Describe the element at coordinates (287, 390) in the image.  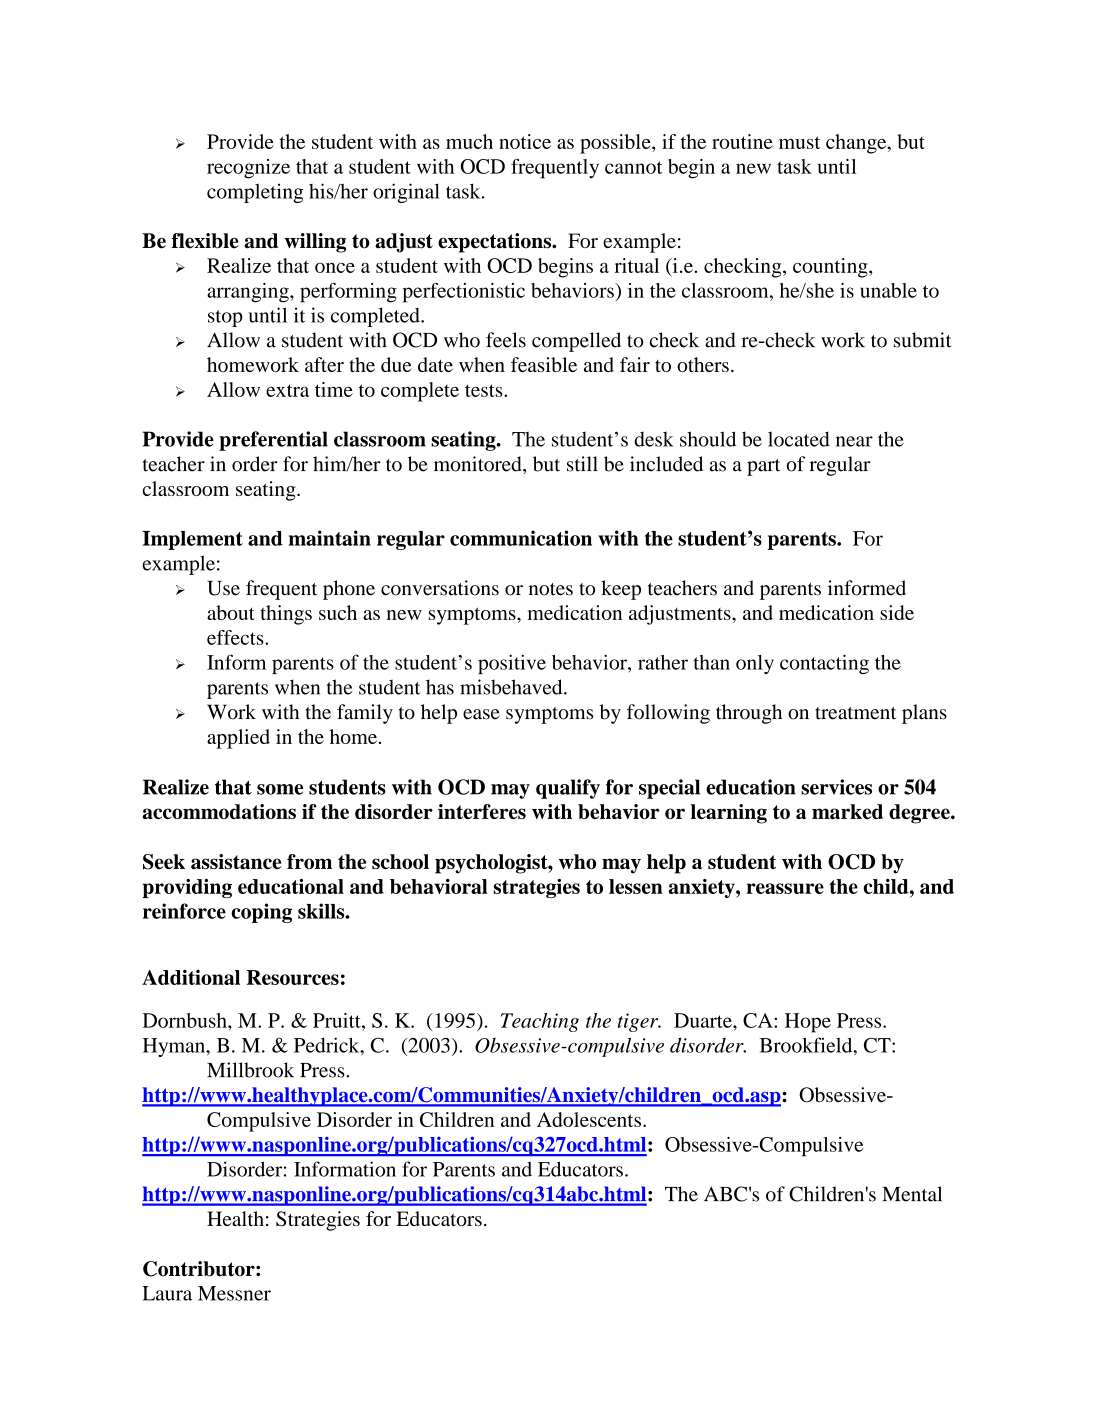
I see `extra` at that location.
